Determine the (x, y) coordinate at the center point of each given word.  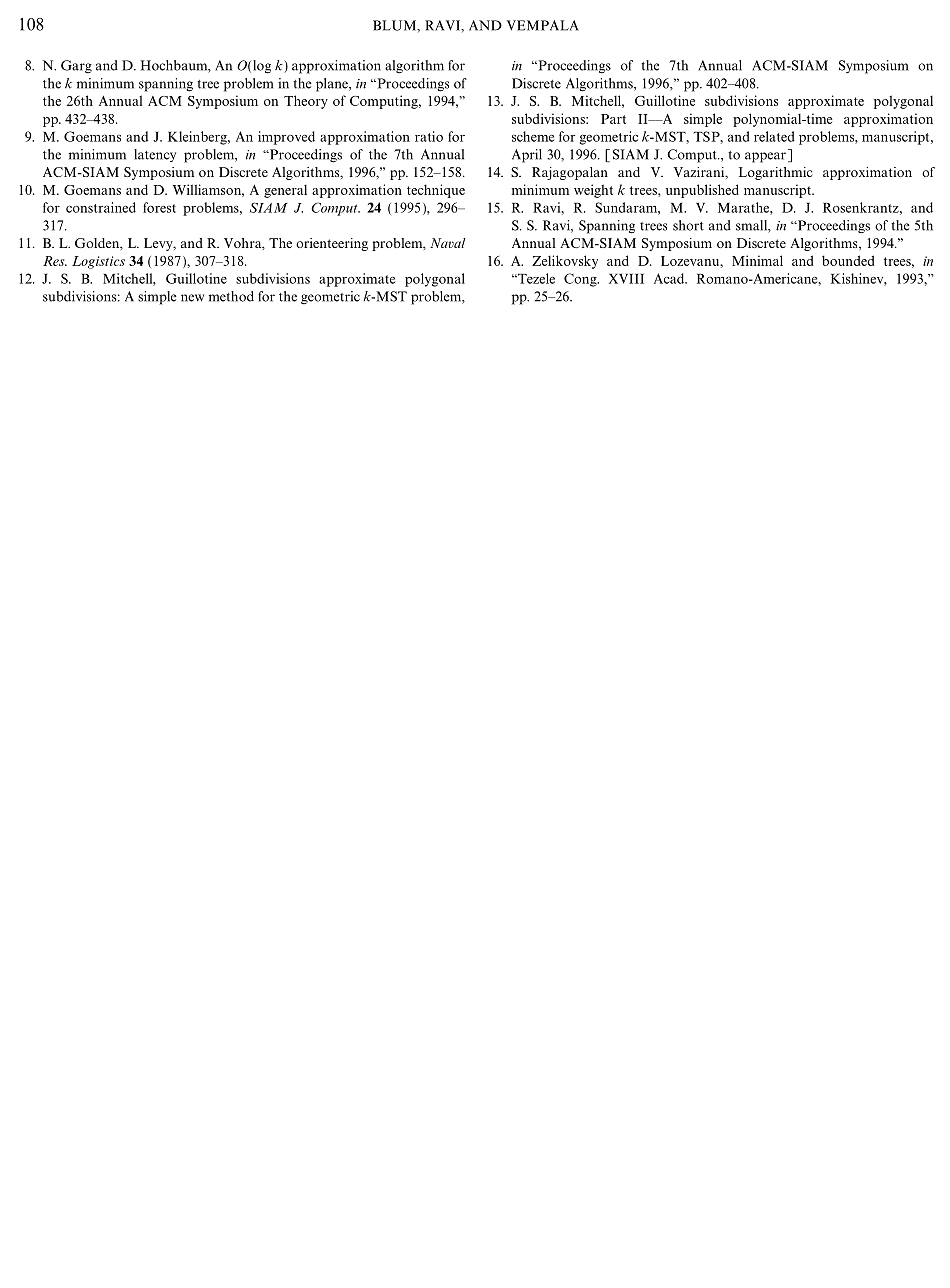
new (192, 298)
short (688, 225)
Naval (448, 243)
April (527, 156)
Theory (306, 102)
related (774, 136)
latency (155, 155)
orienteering (332, 244)
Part (613, 119)
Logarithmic (776, 173)
